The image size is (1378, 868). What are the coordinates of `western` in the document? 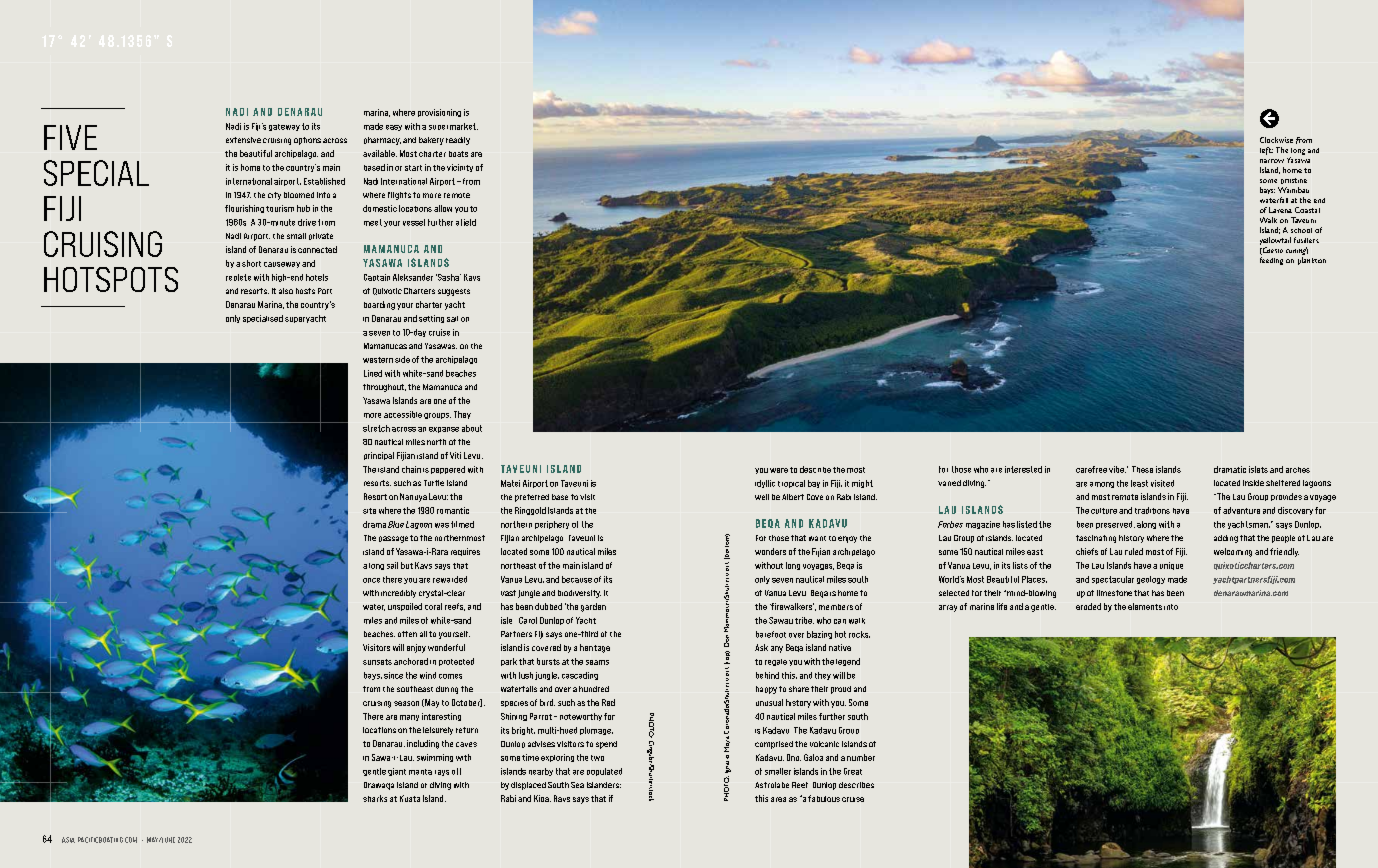 It's located at (378, 360).
